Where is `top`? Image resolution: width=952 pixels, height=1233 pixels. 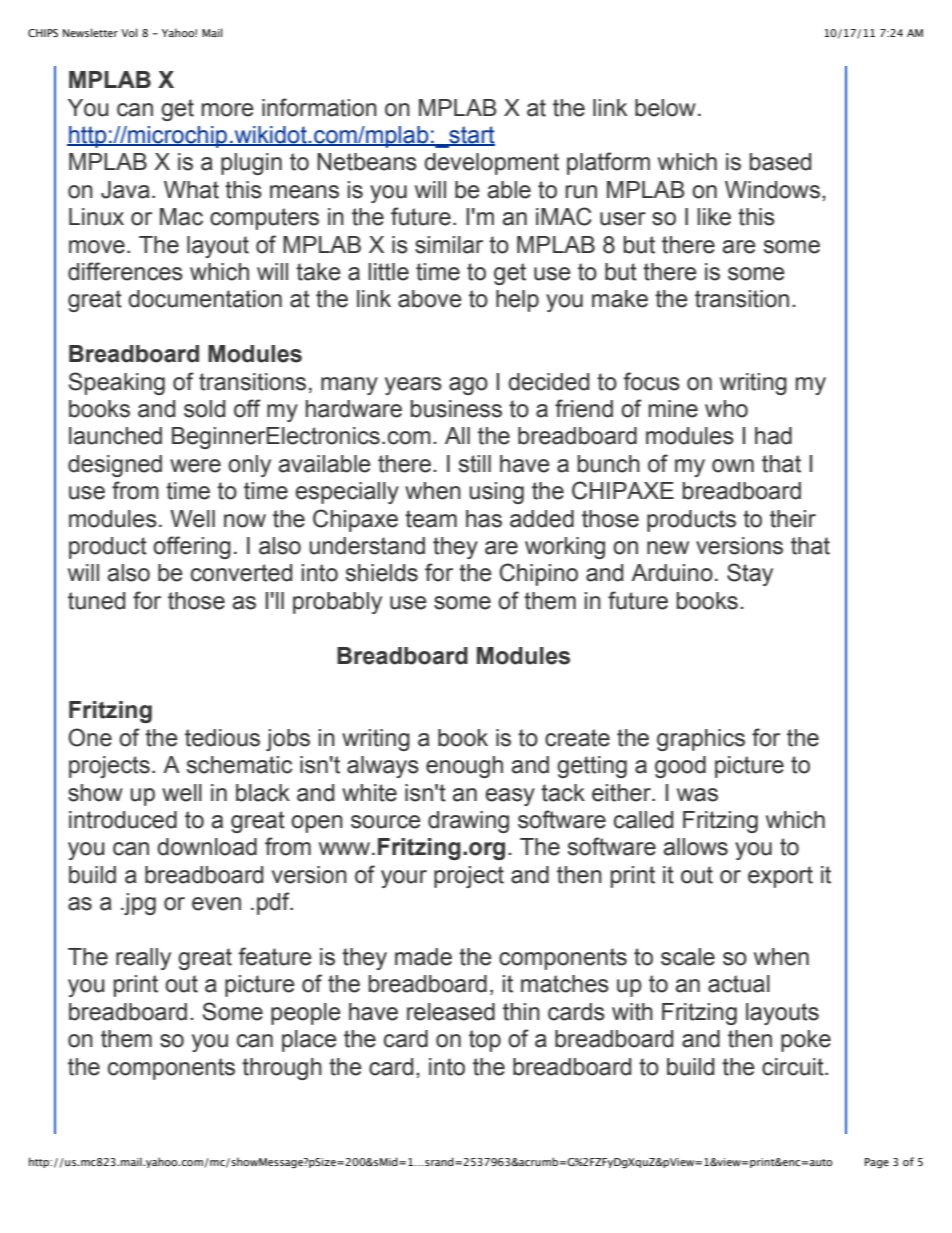 top is located at coordinates (485, 1041).
